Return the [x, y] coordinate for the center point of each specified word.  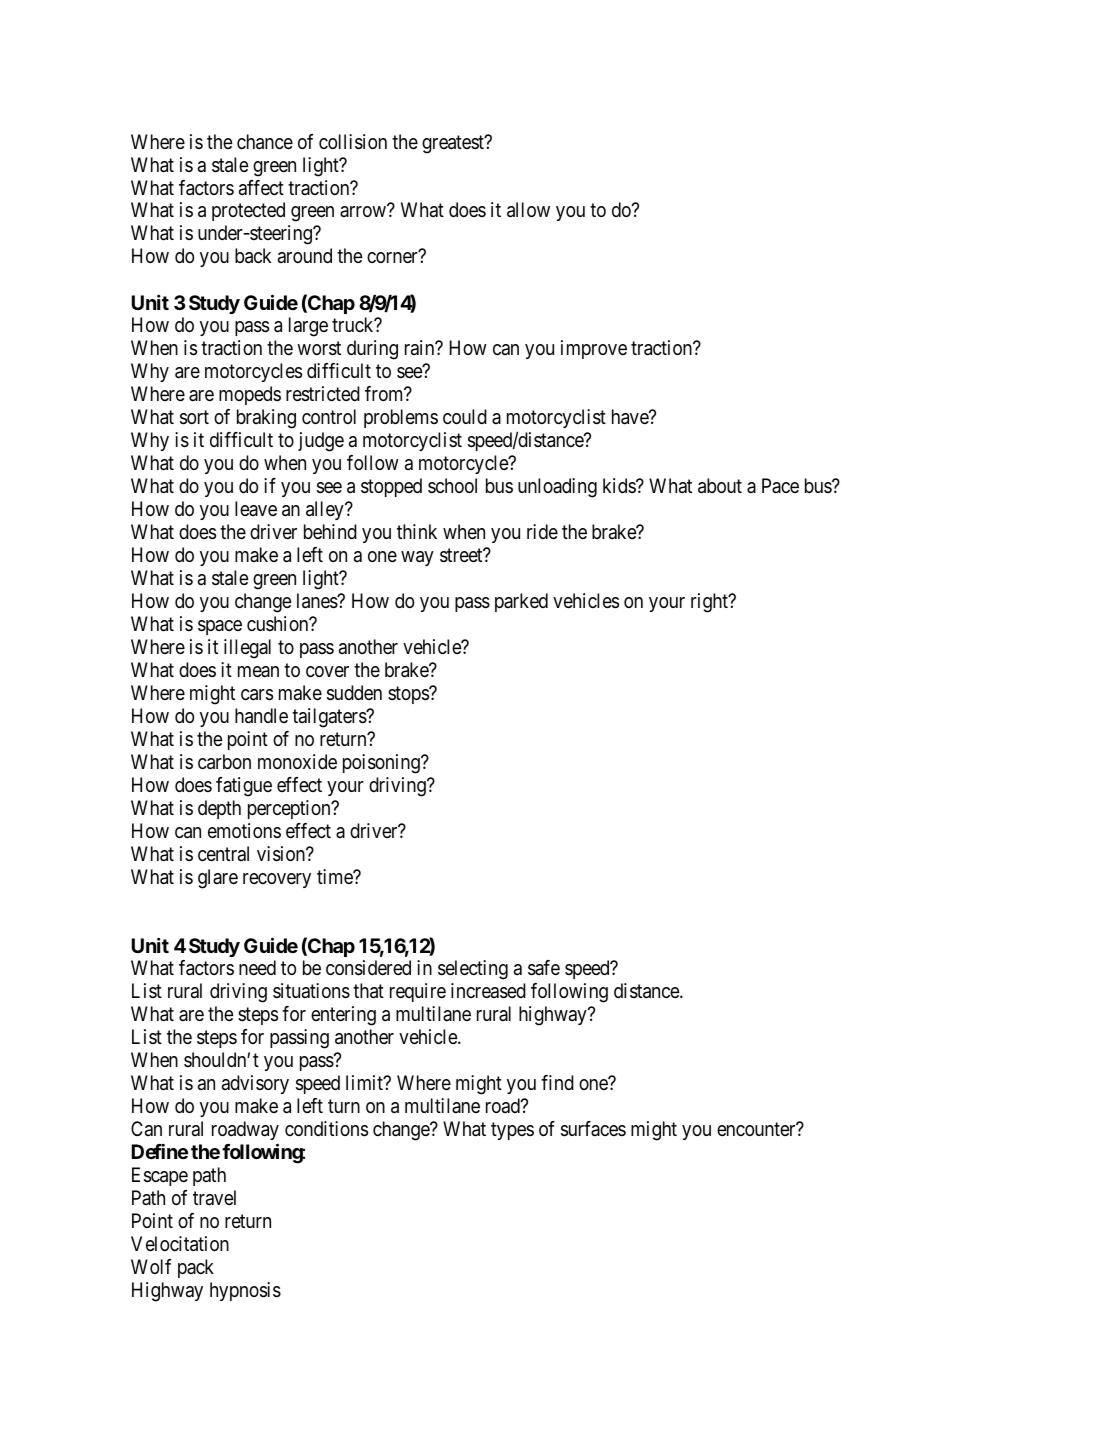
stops [409, 695]
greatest [454, 144]
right [710, 603]
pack [196, 1268]
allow [528, 210]
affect [261, 187]
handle [261, 716]
